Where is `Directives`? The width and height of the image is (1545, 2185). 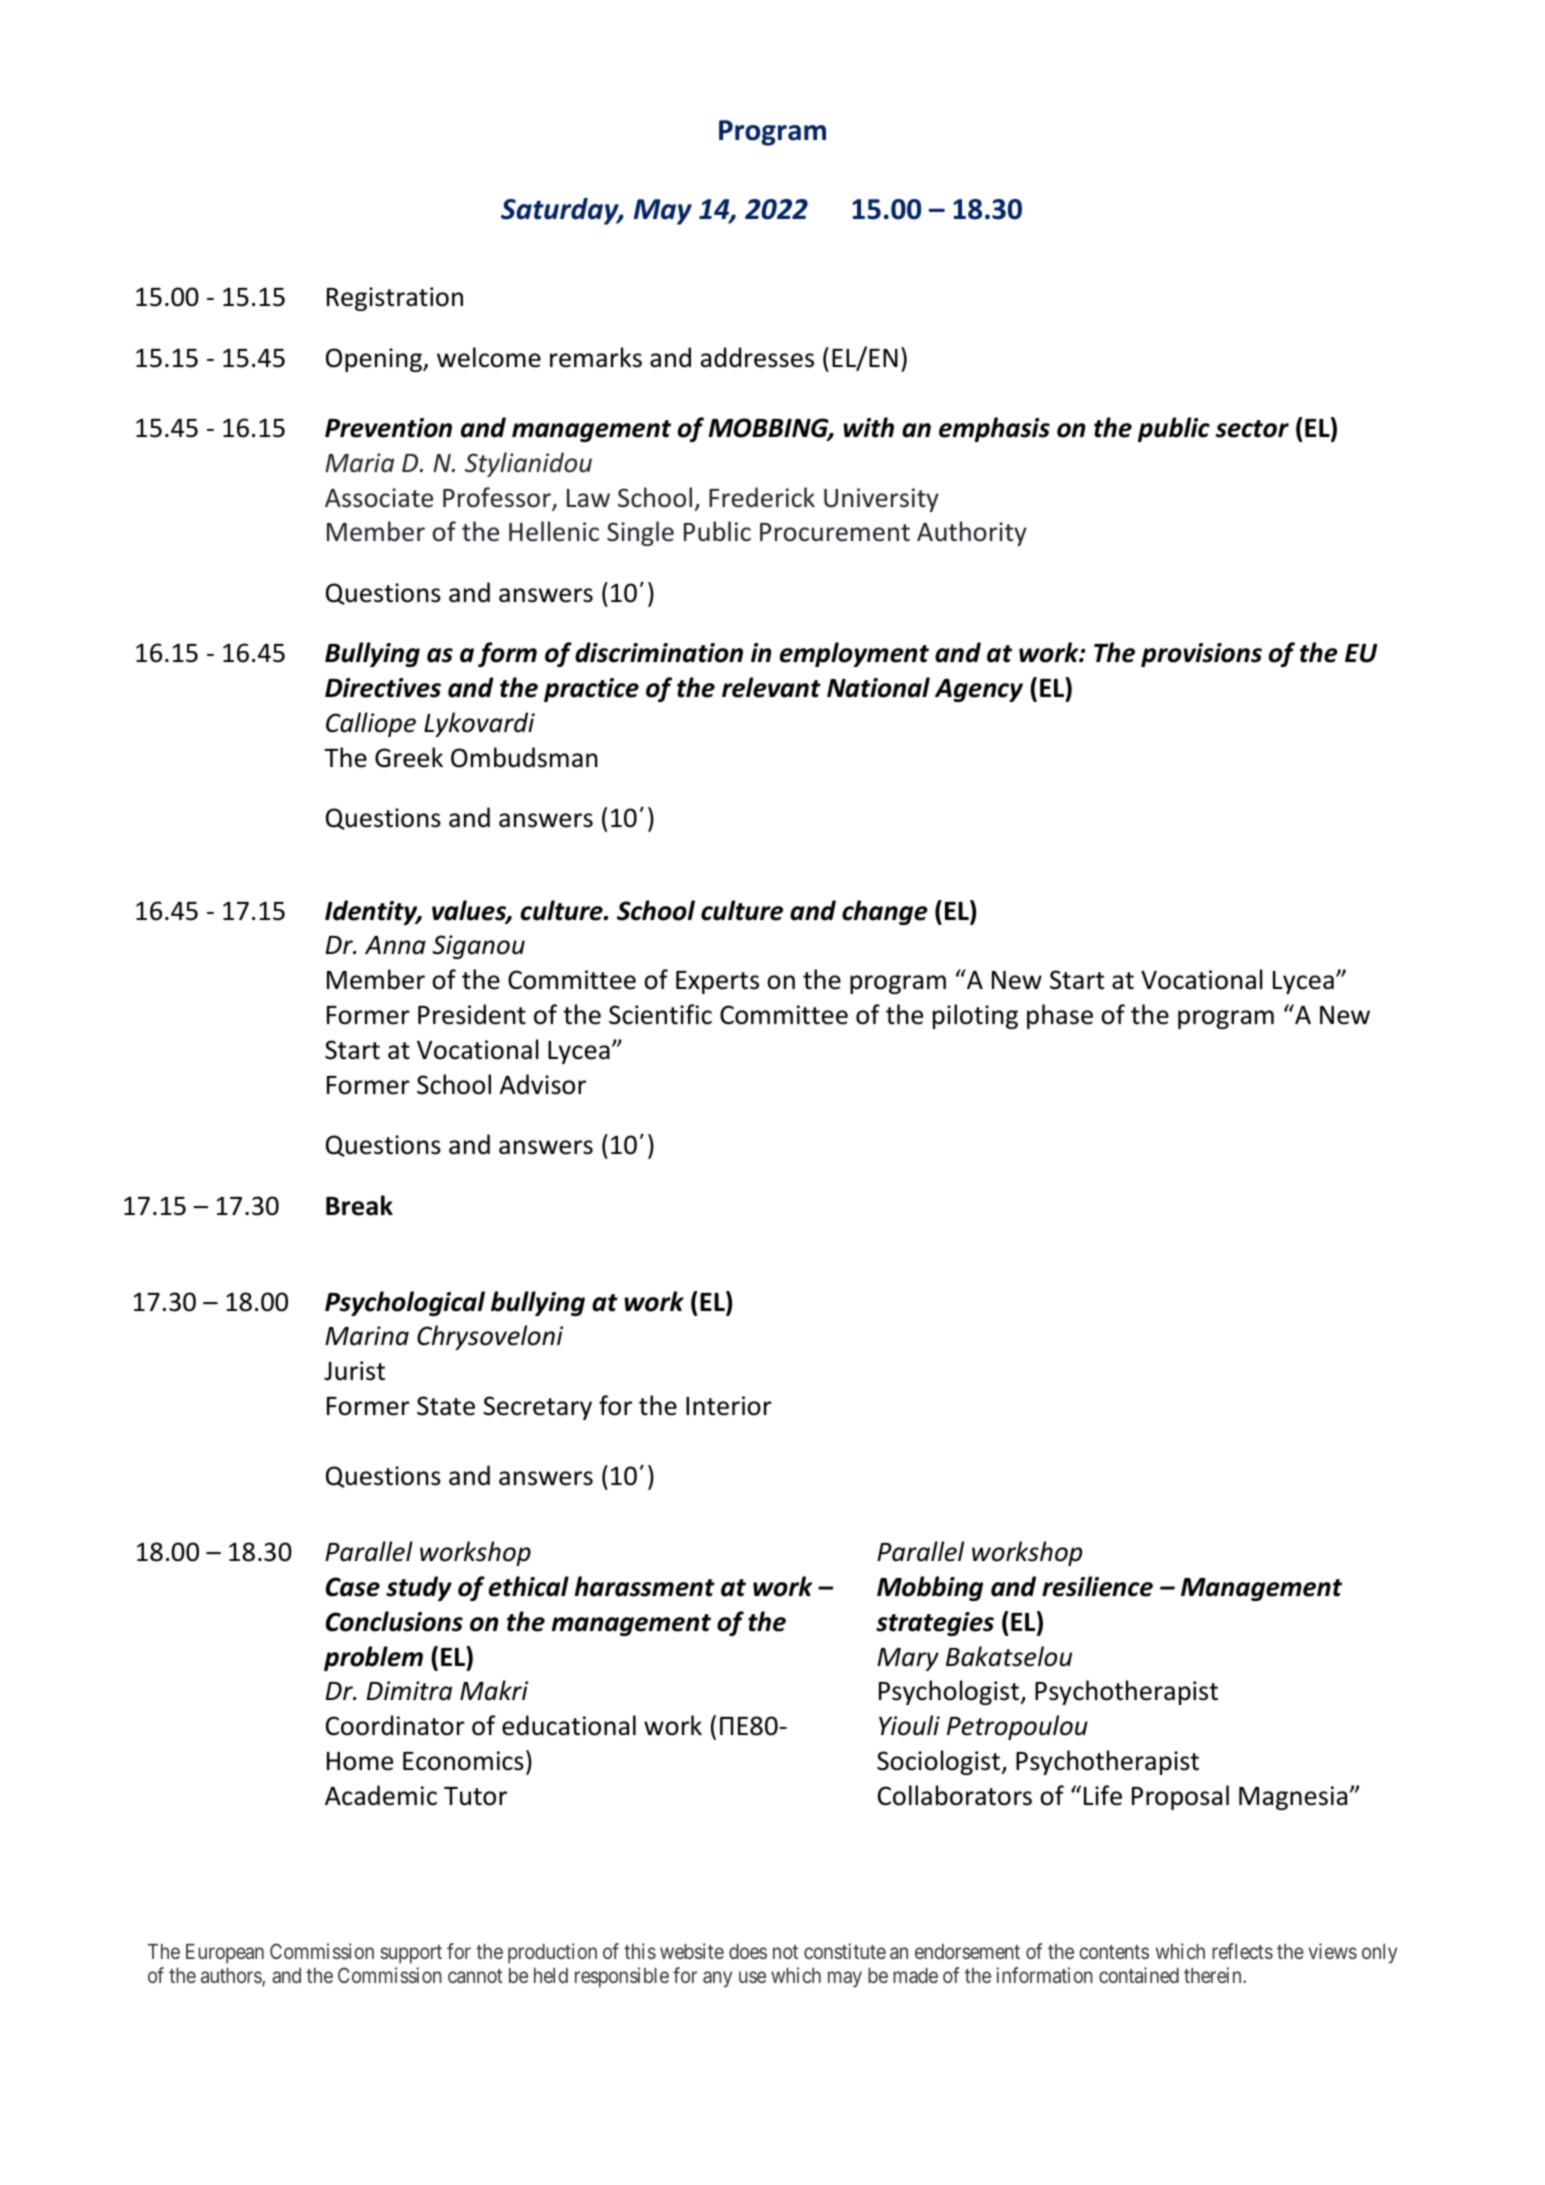
Directives is located at coordinates (383, 688).
